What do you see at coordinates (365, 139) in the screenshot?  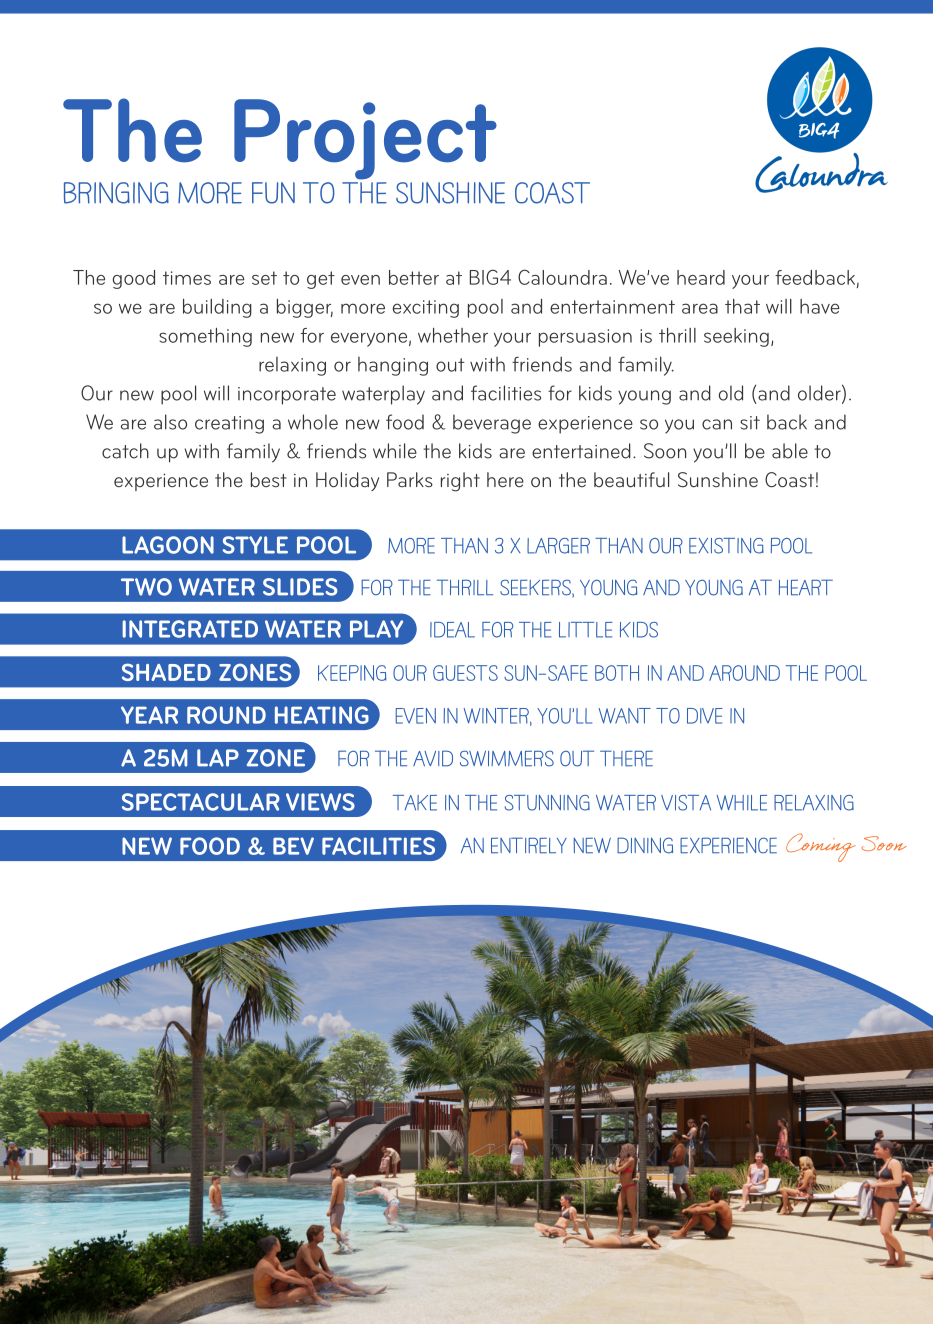 I see `Project` at bounding box center [365, 139].
